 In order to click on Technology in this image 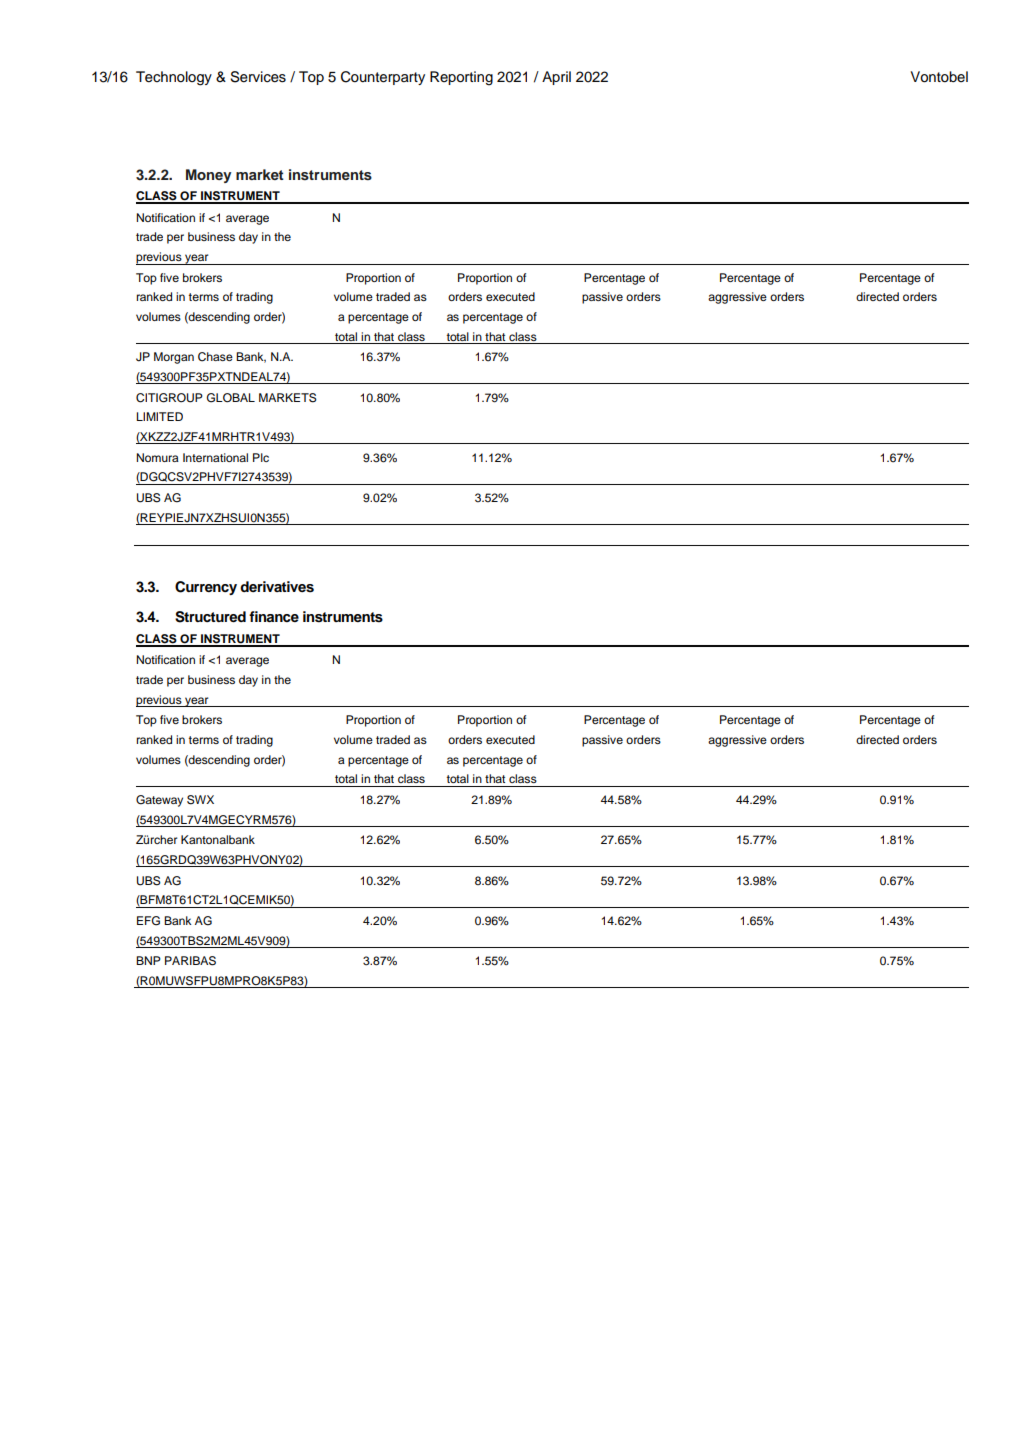, I will do `click(174, 78)`.
